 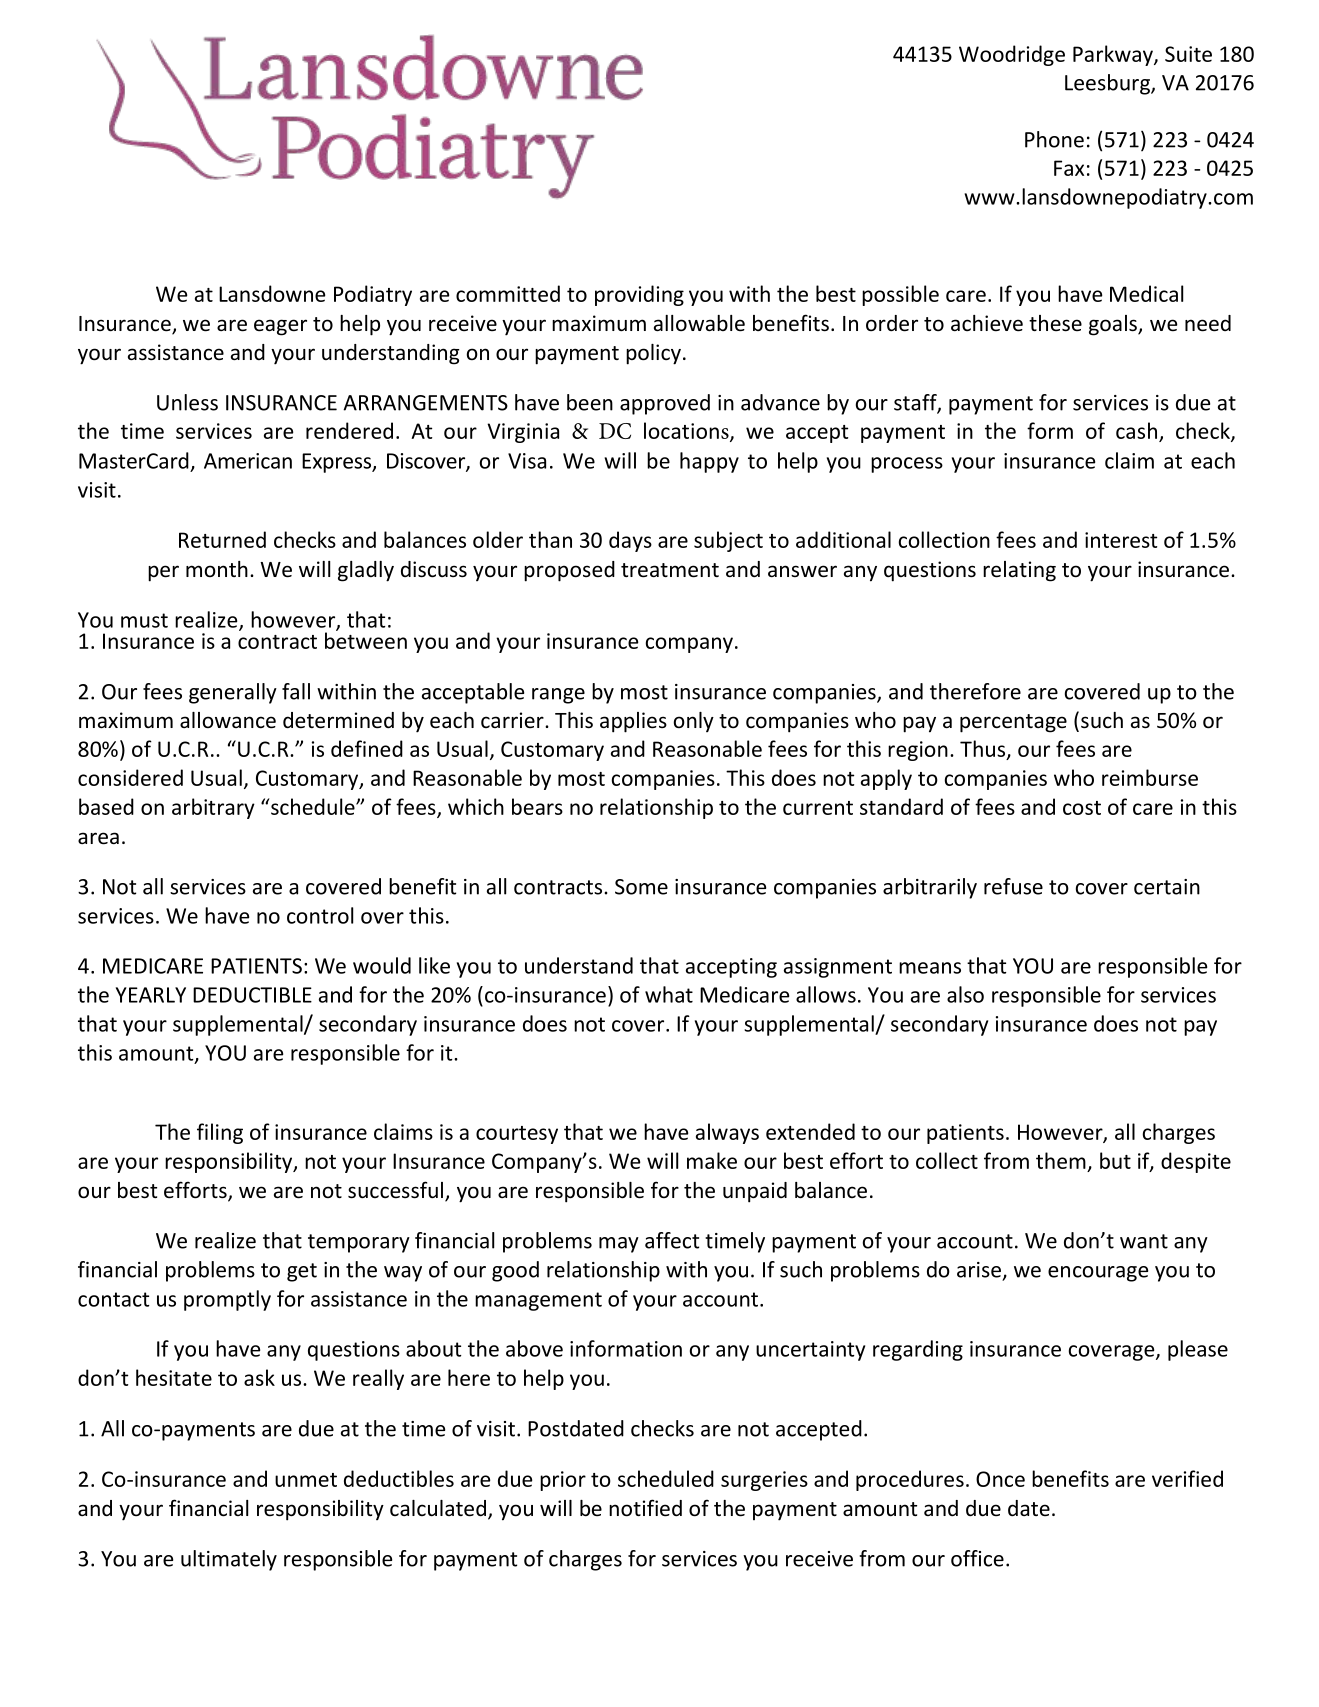 What do you see at coordinates (320, 915) in the page?
I see `control` at bounding box center [320, 915].
